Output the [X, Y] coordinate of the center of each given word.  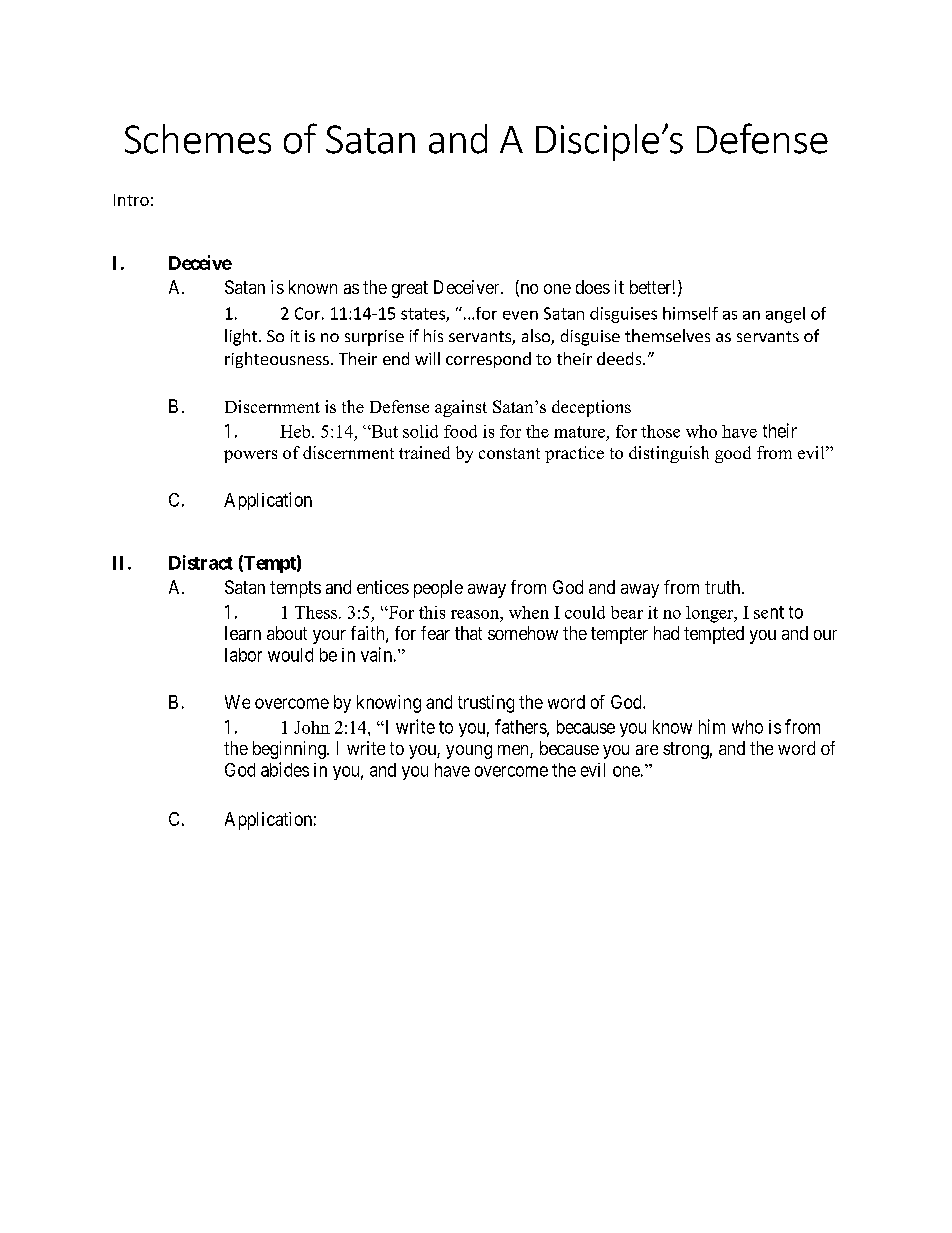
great [410, 289]
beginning [290, 750]
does [593, 287]
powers [250, 456]
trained [424, 452]
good [733, 454]
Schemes [198, 139]
